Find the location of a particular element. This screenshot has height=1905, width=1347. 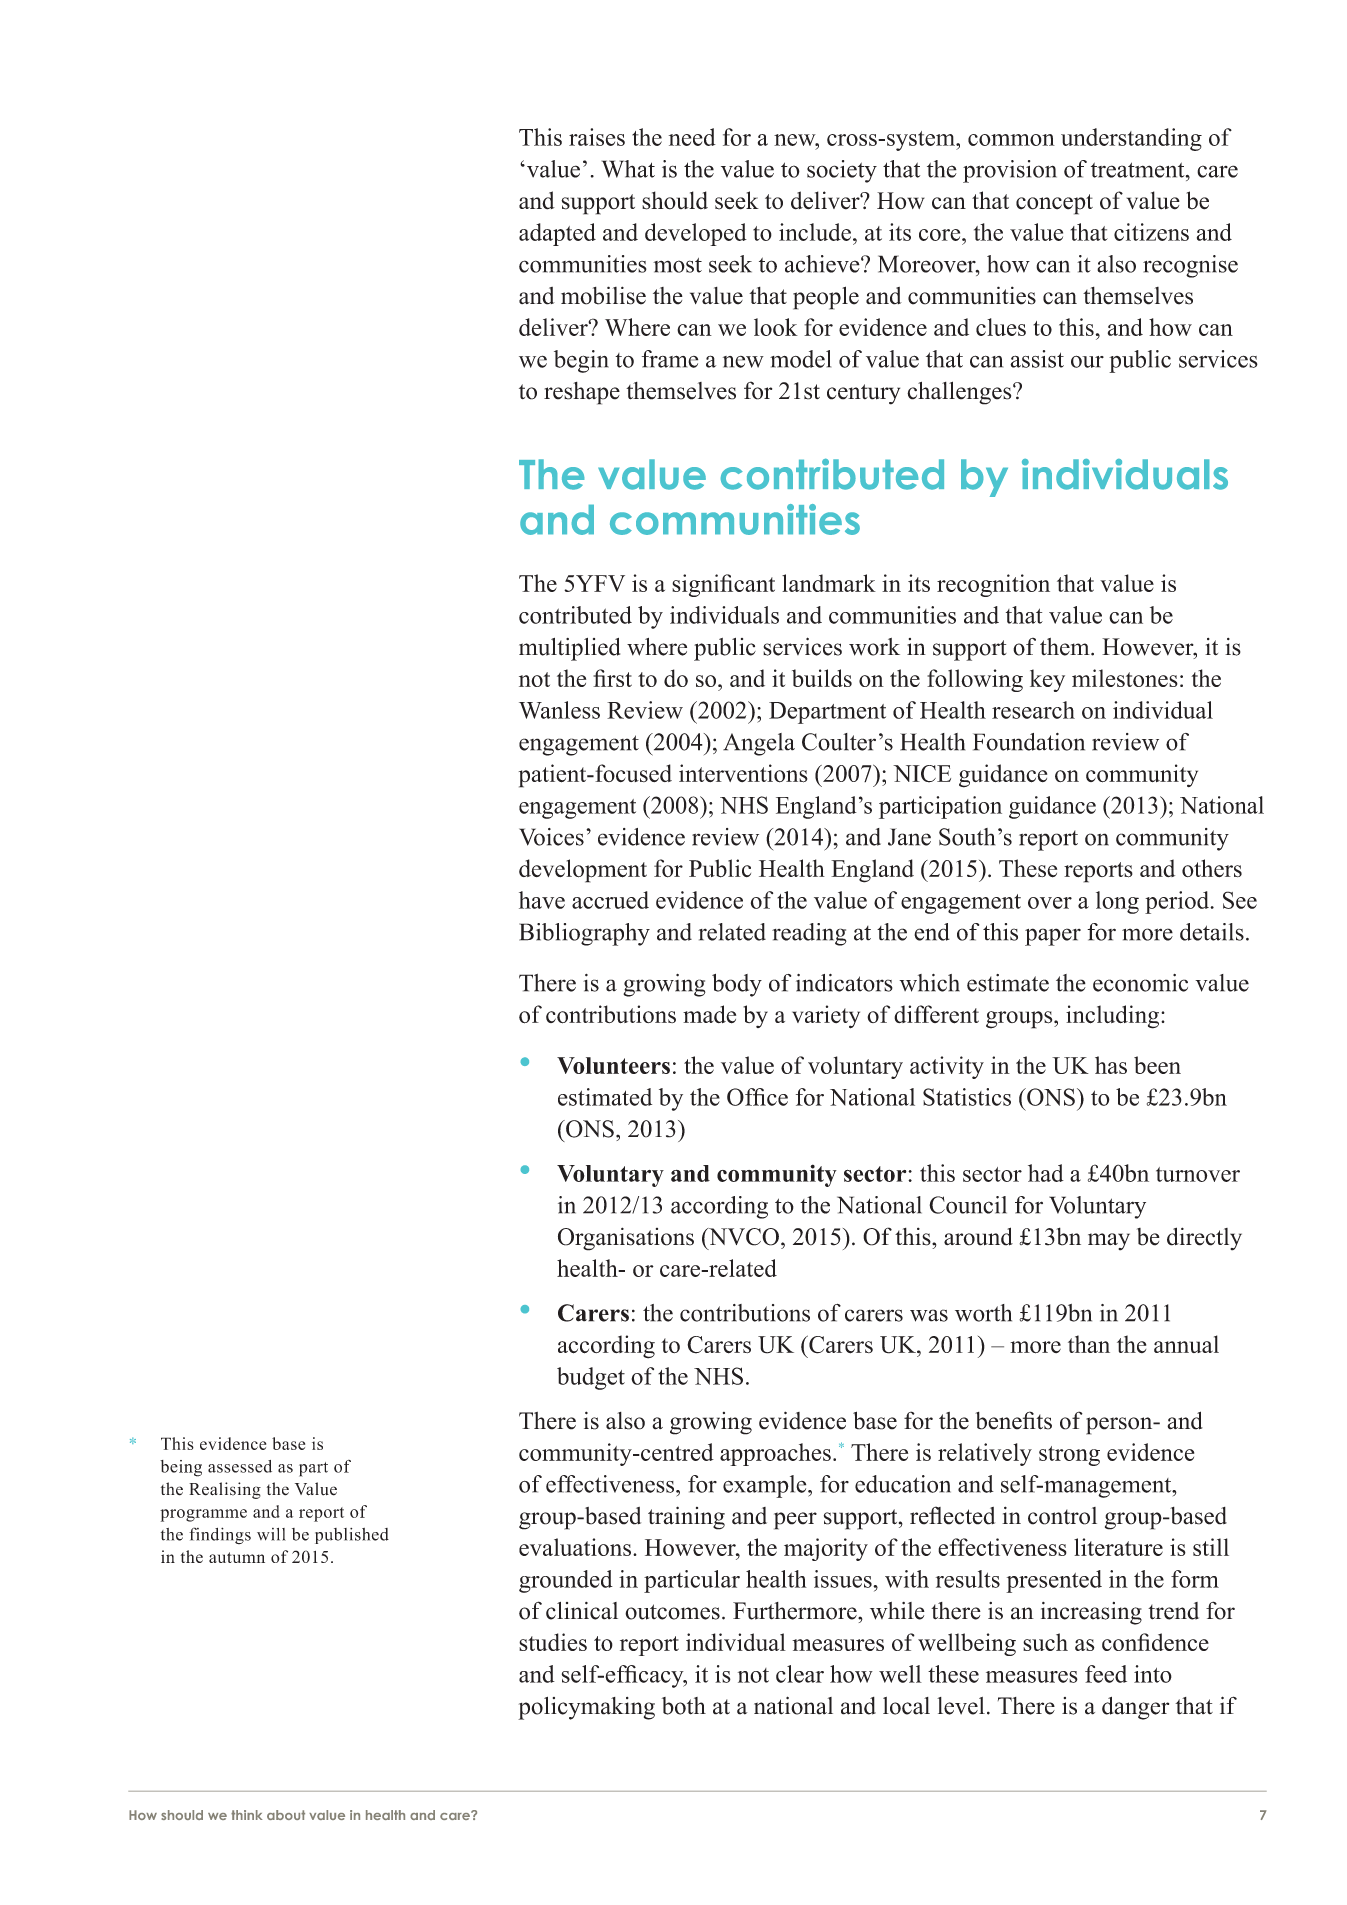

may is located at coordinates (1109, 1242).
